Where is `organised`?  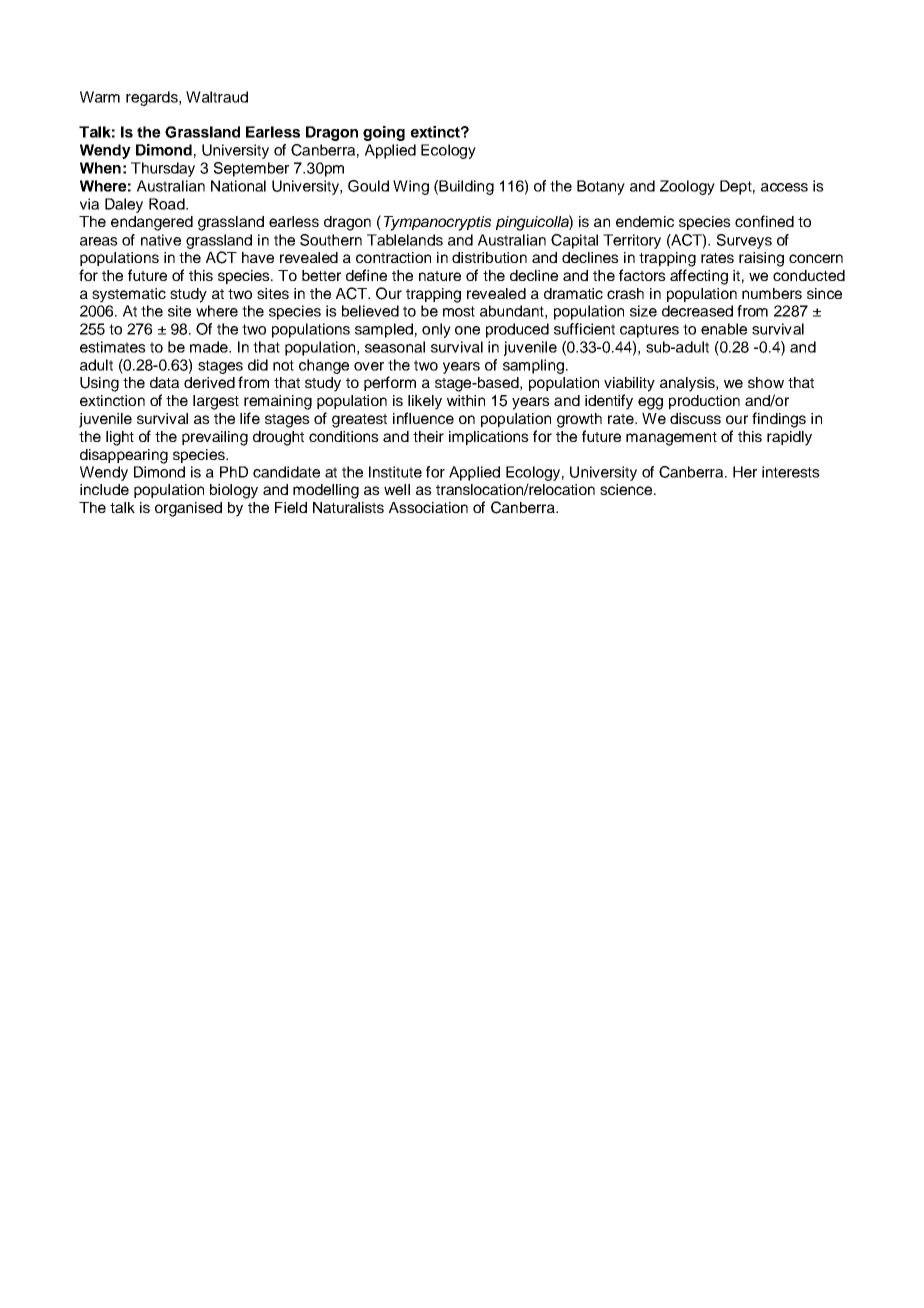
organised is located at coordinates (188, 509).
